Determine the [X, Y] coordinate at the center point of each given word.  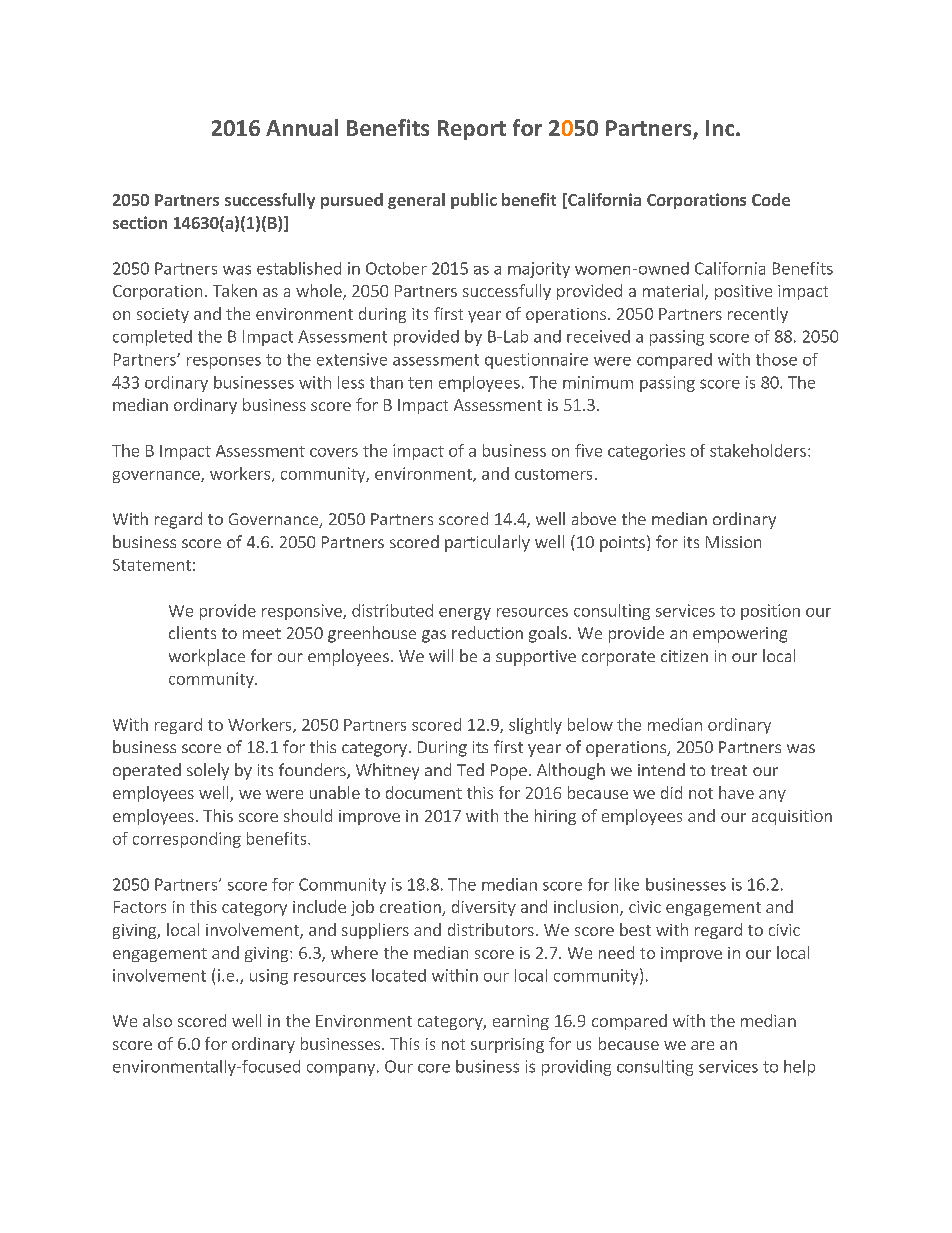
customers [553, 474]
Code [771, 199]
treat [729, 770]
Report [472, 130]
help [799, 1068]
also [157, 1020]
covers [334, 452]
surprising [507, 1045]
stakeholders [758, 450]
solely [208, 771]
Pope [509, 772]
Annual [302, 127]
